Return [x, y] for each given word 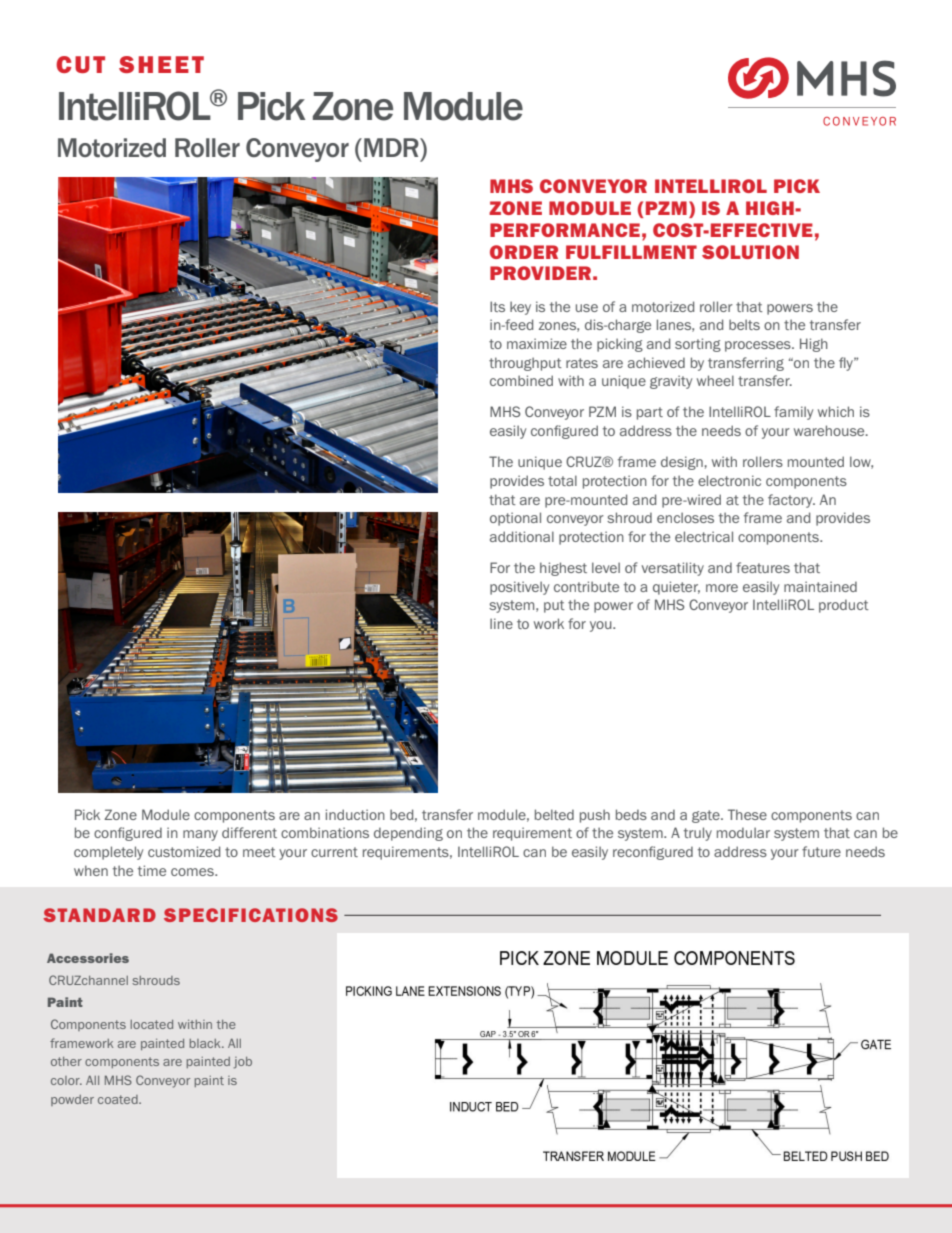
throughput [525, 364]
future [821, 851]
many [200, 835]
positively [519, 588]
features [763, 567]
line [501, 623]
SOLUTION [750, 252]
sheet [161, 64]
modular [743, 832]
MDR [392, 147]
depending [408, 834]
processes [759, 346]
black [206, 1043]
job [243, 1063]
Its [497, 306]
